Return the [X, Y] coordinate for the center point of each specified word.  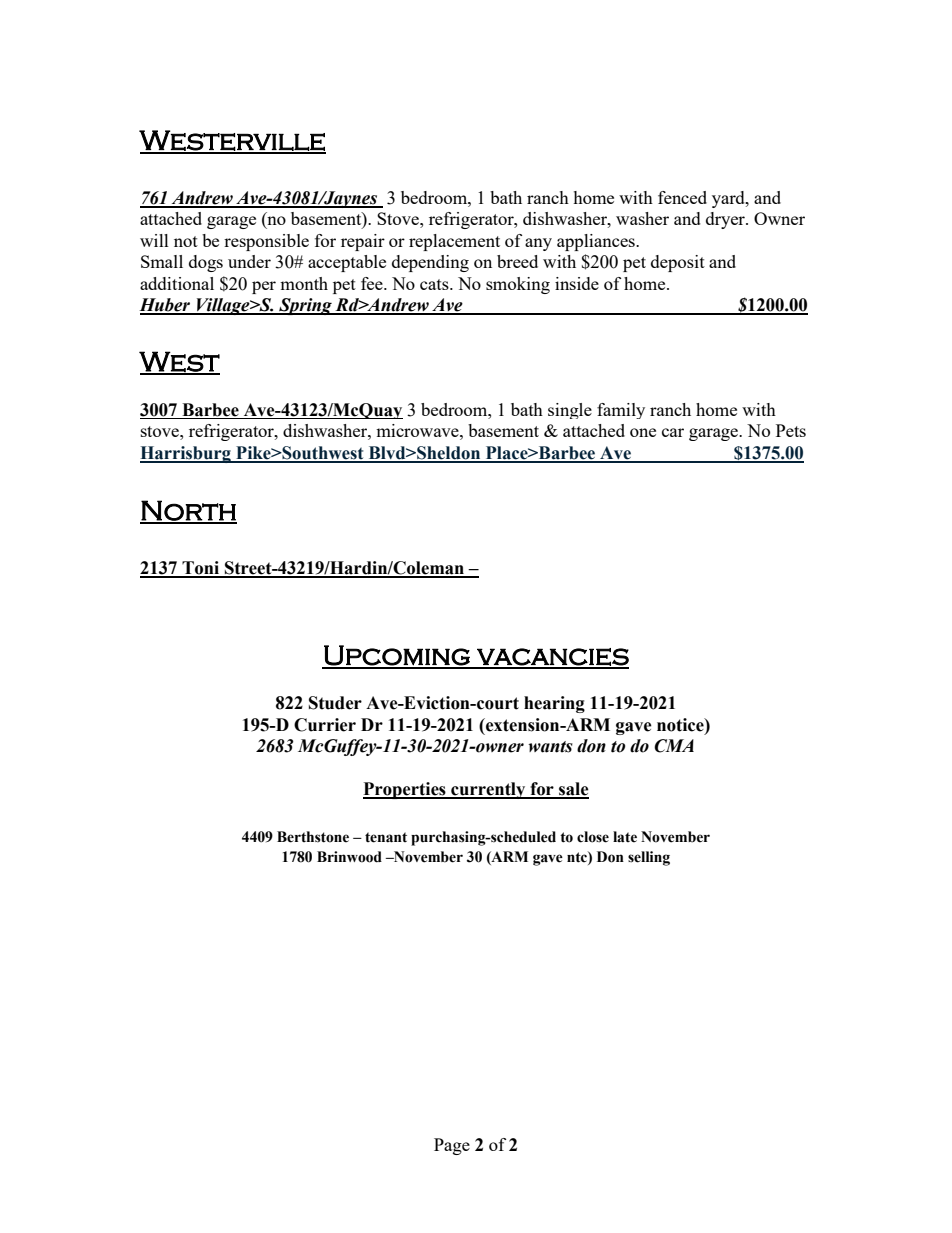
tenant [386, 837]
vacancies [552, 658]
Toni [201, 569]
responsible [266, 242]
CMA [674, 746]
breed [517, 261]
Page [452, 1146]
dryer [726, 220]
